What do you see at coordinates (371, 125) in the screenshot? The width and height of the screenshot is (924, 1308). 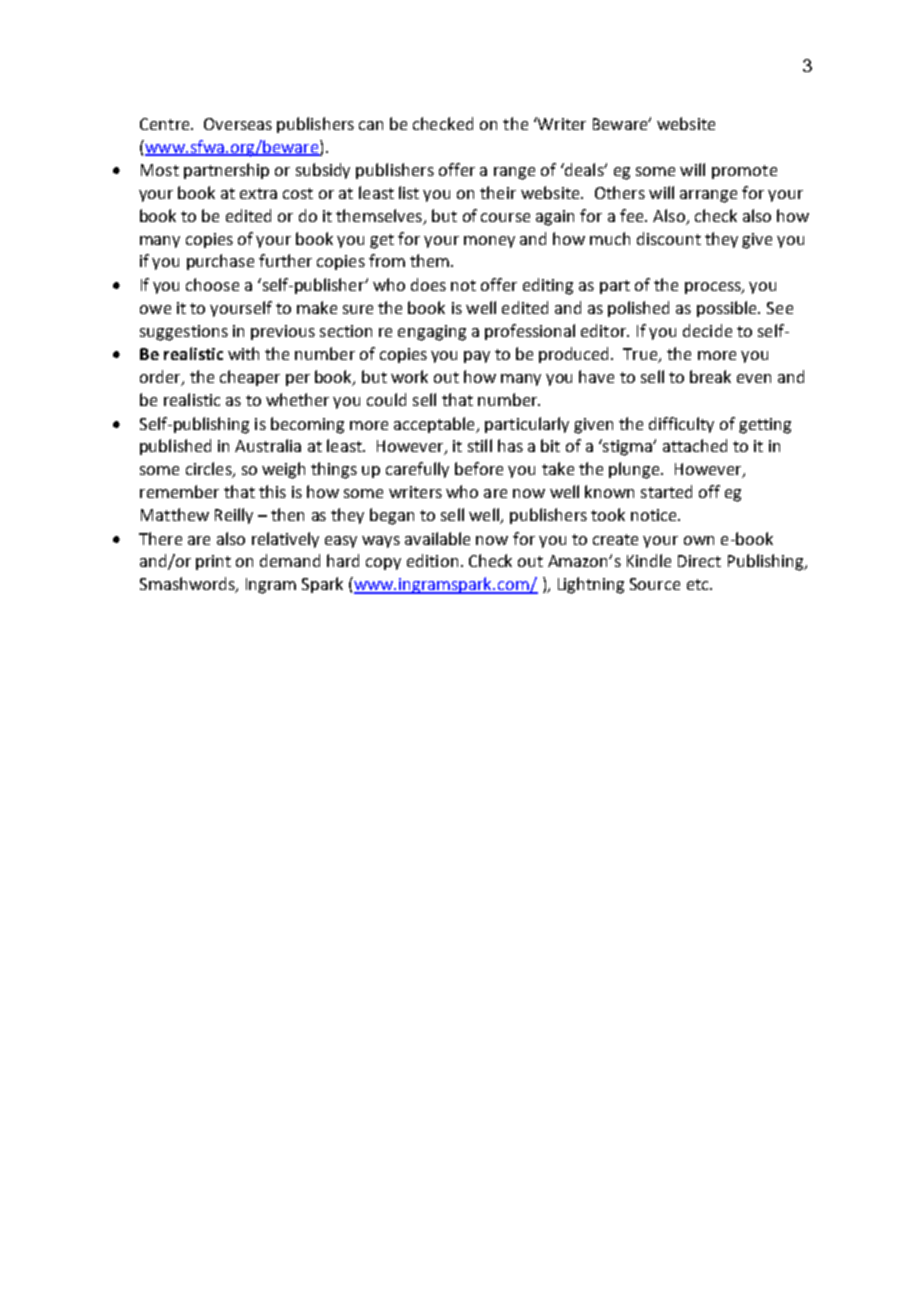 I see `can` at bounding box center [371, 125].
